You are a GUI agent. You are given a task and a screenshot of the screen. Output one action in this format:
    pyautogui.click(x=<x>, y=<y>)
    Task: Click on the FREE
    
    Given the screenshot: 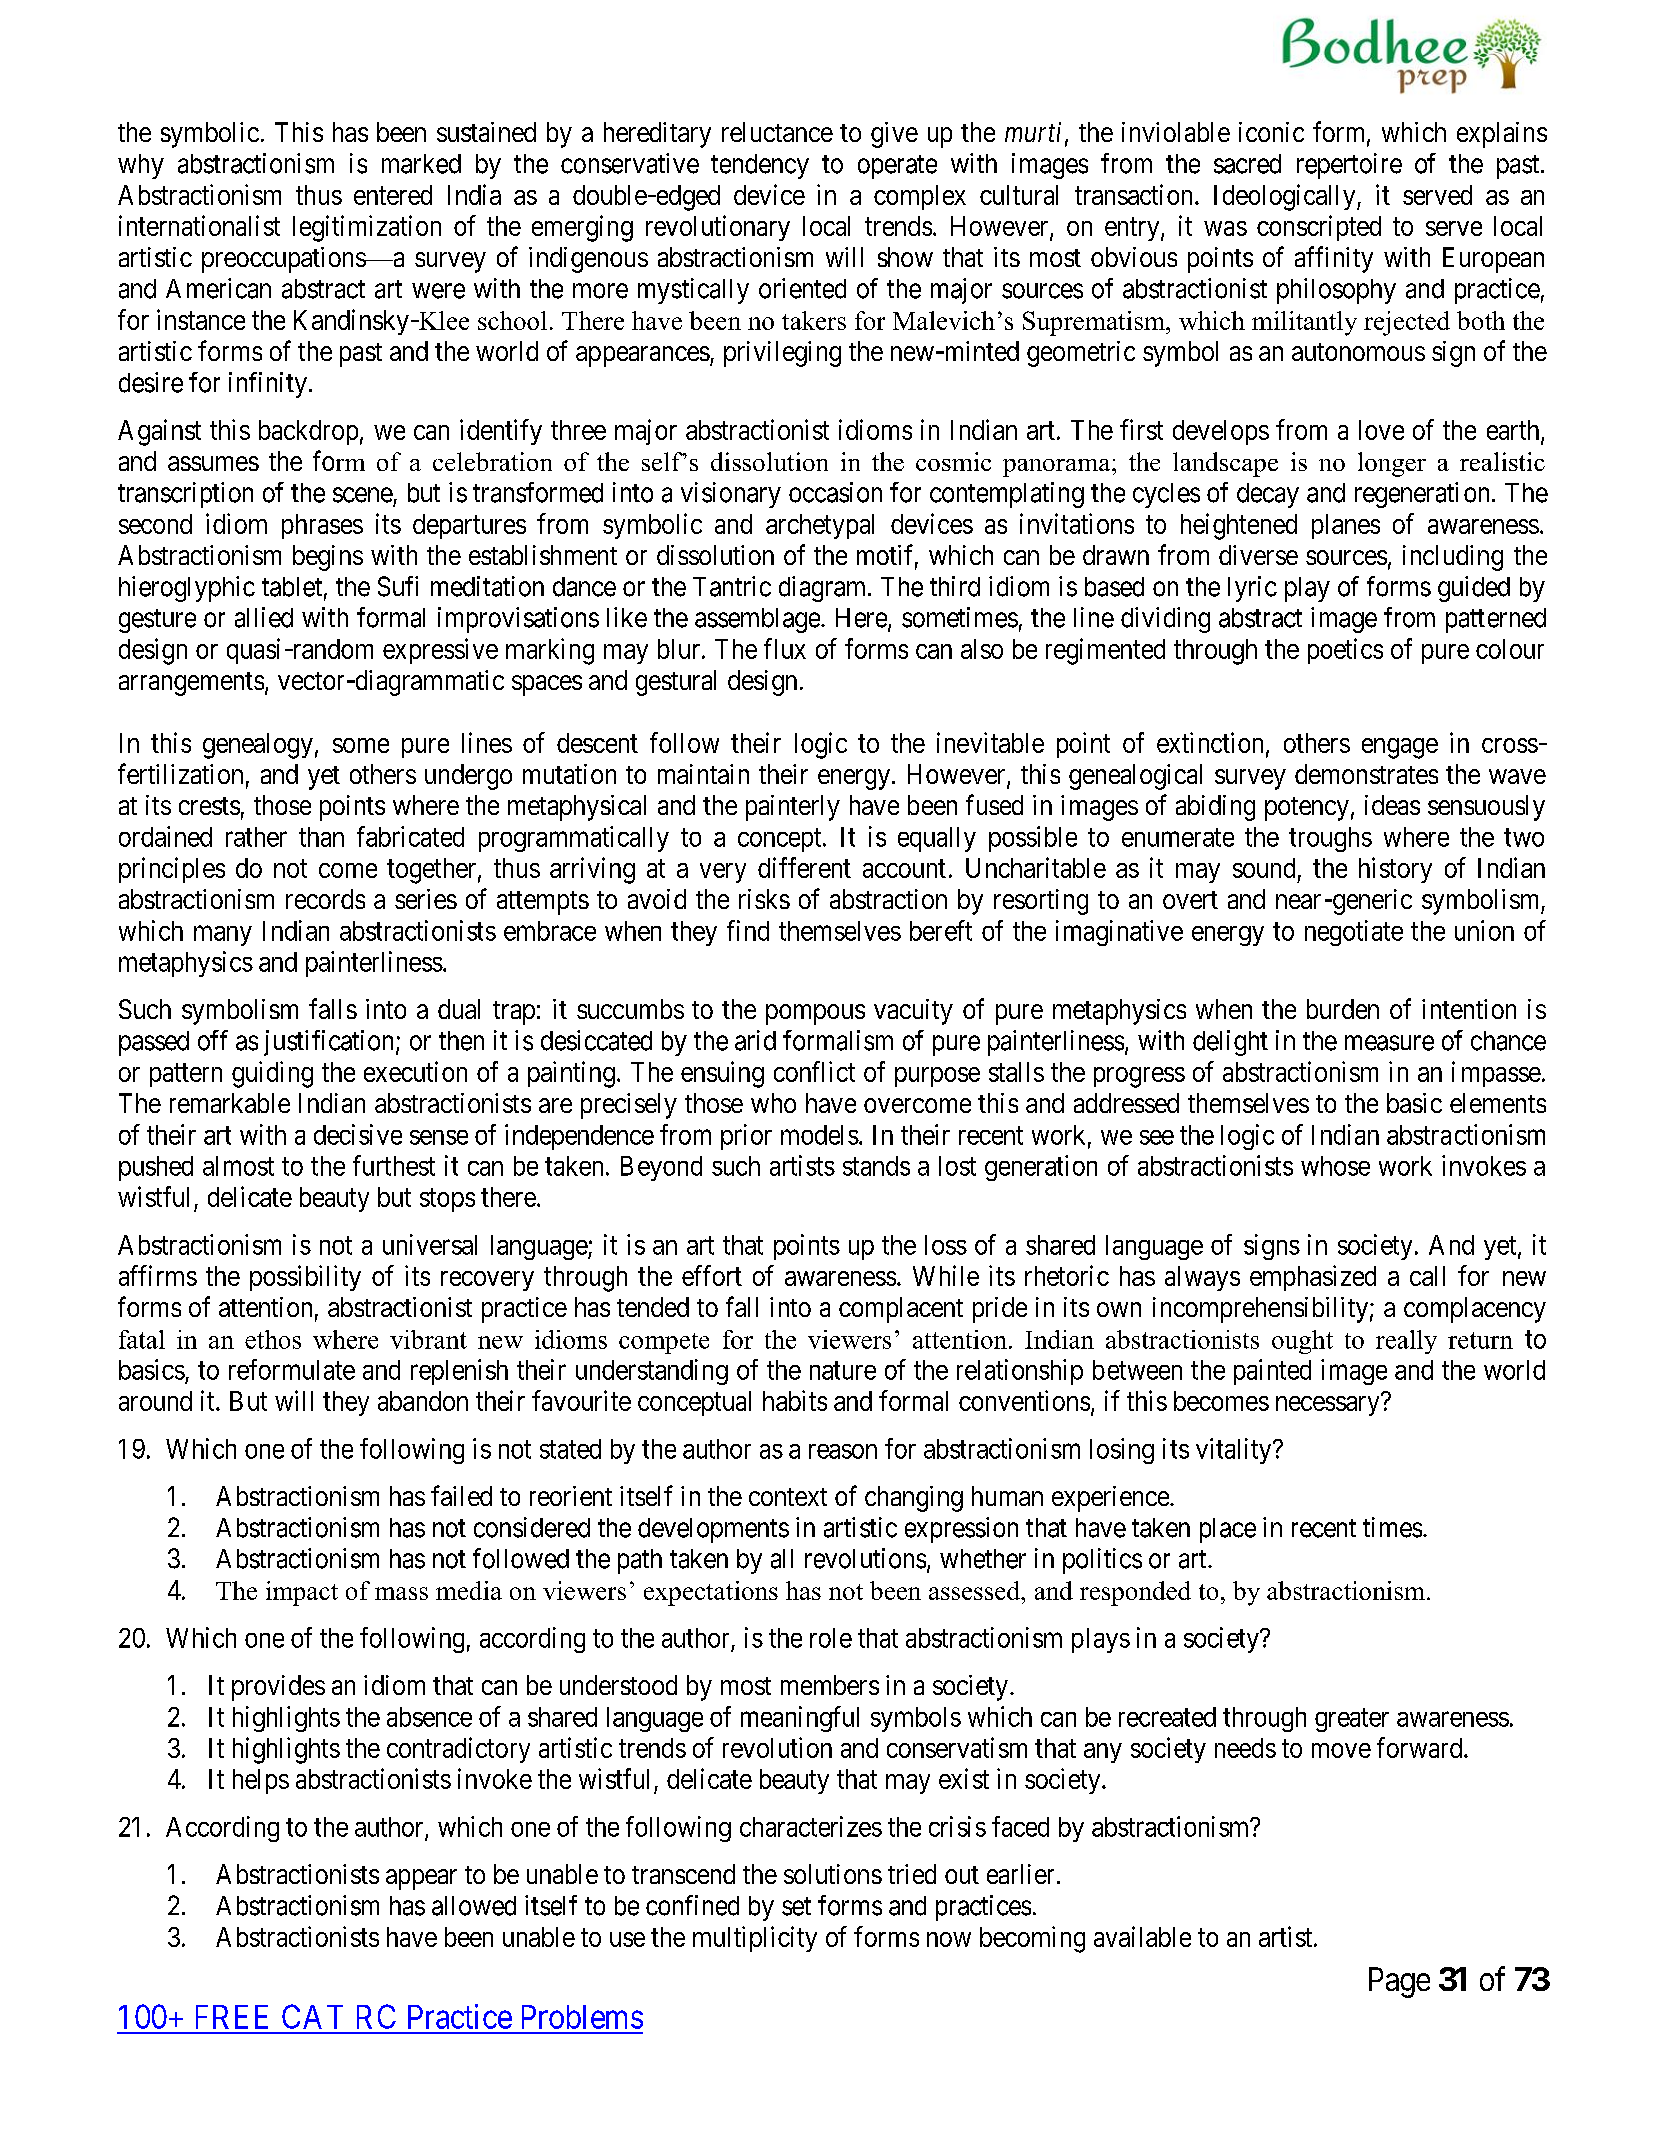 What is the action you would take?
    pyautogui.click(x=232, y=2017)
